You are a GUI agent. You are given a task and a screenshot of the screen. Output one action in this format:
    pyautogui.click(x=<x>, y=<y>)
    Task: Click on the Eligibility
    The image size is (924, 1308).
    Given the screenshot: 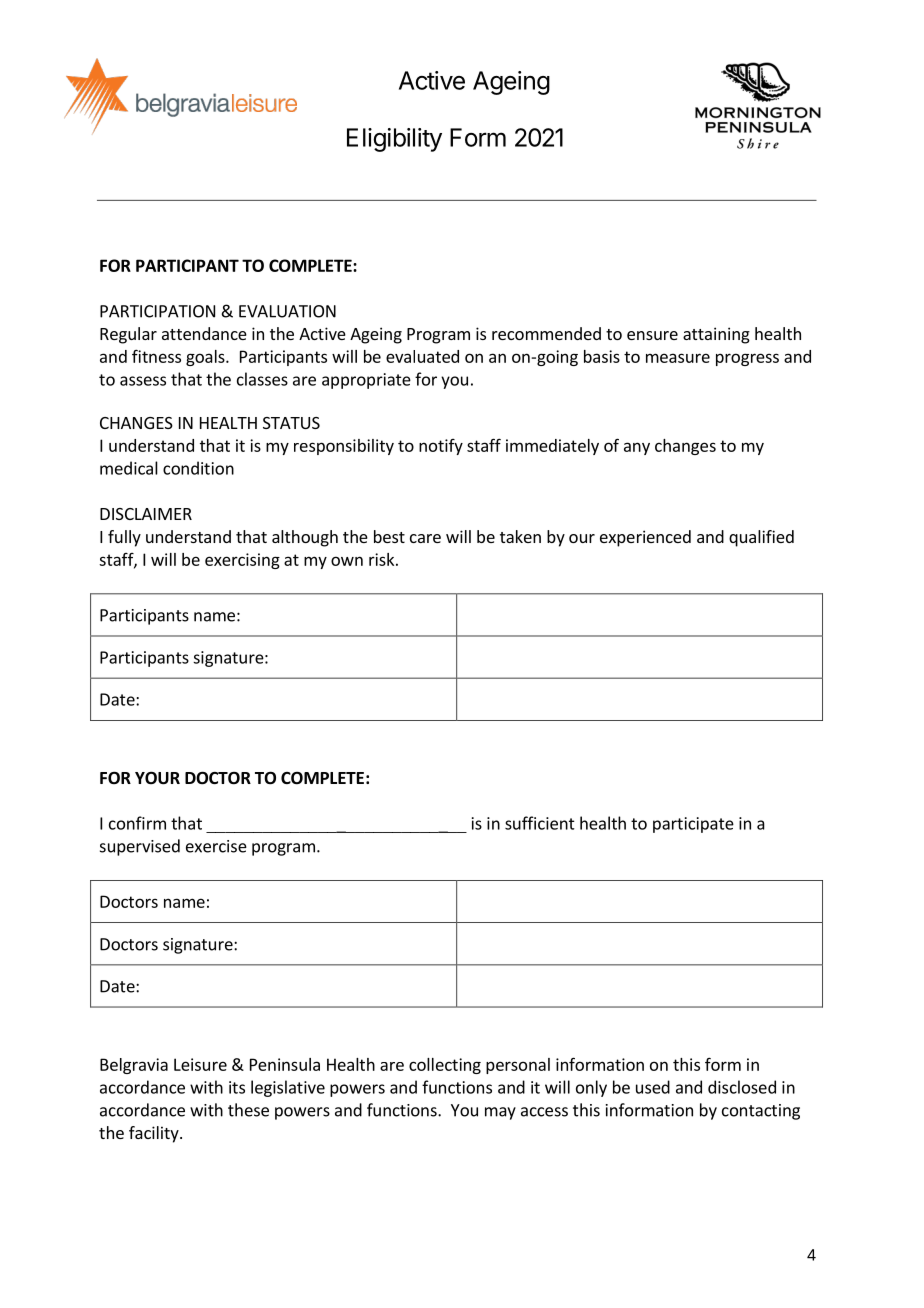 What is the action you would take?
    pyautogui.click(x=394, y=140)
